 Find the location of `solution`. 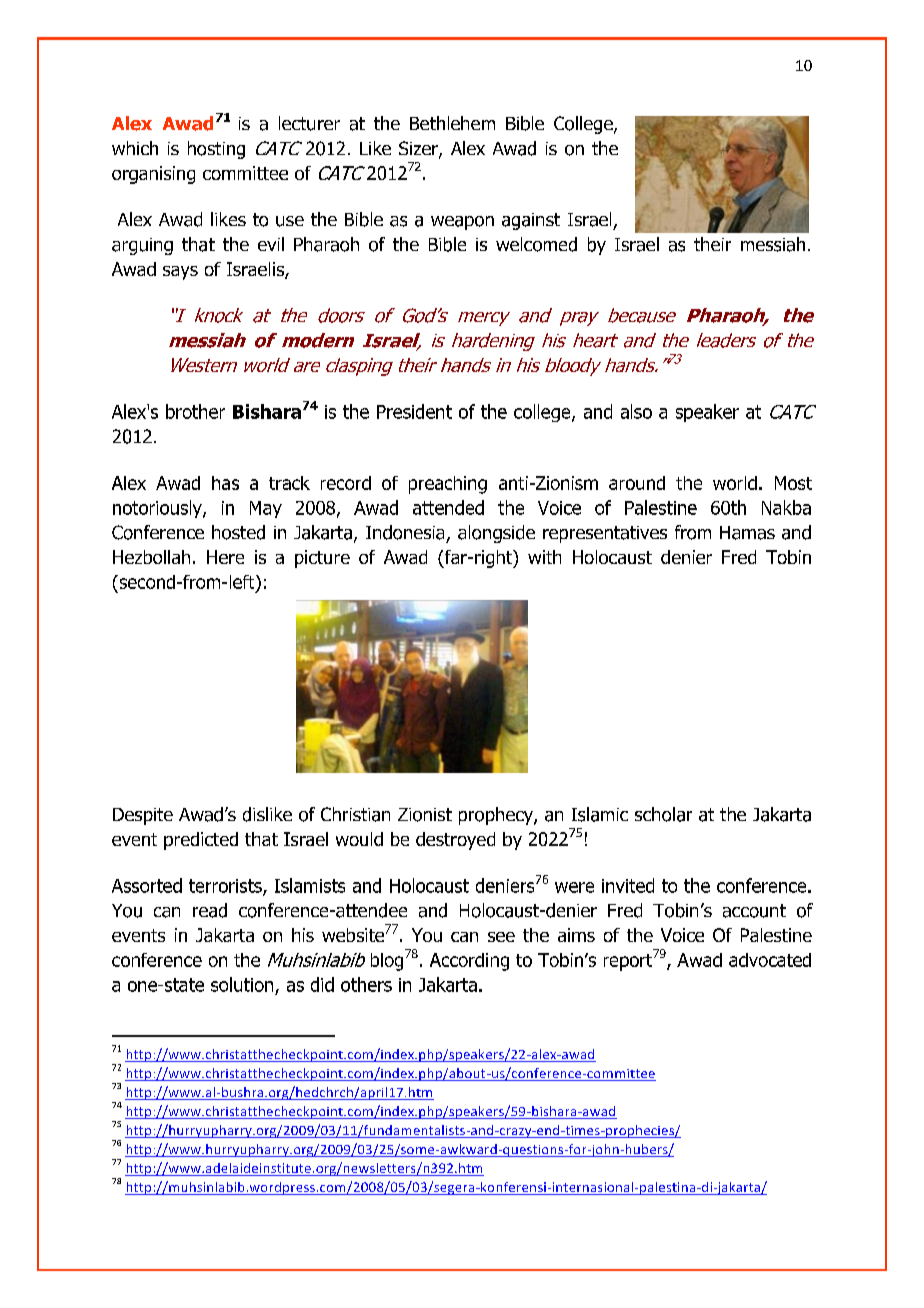

solution is located at coordinates (242, 984).
